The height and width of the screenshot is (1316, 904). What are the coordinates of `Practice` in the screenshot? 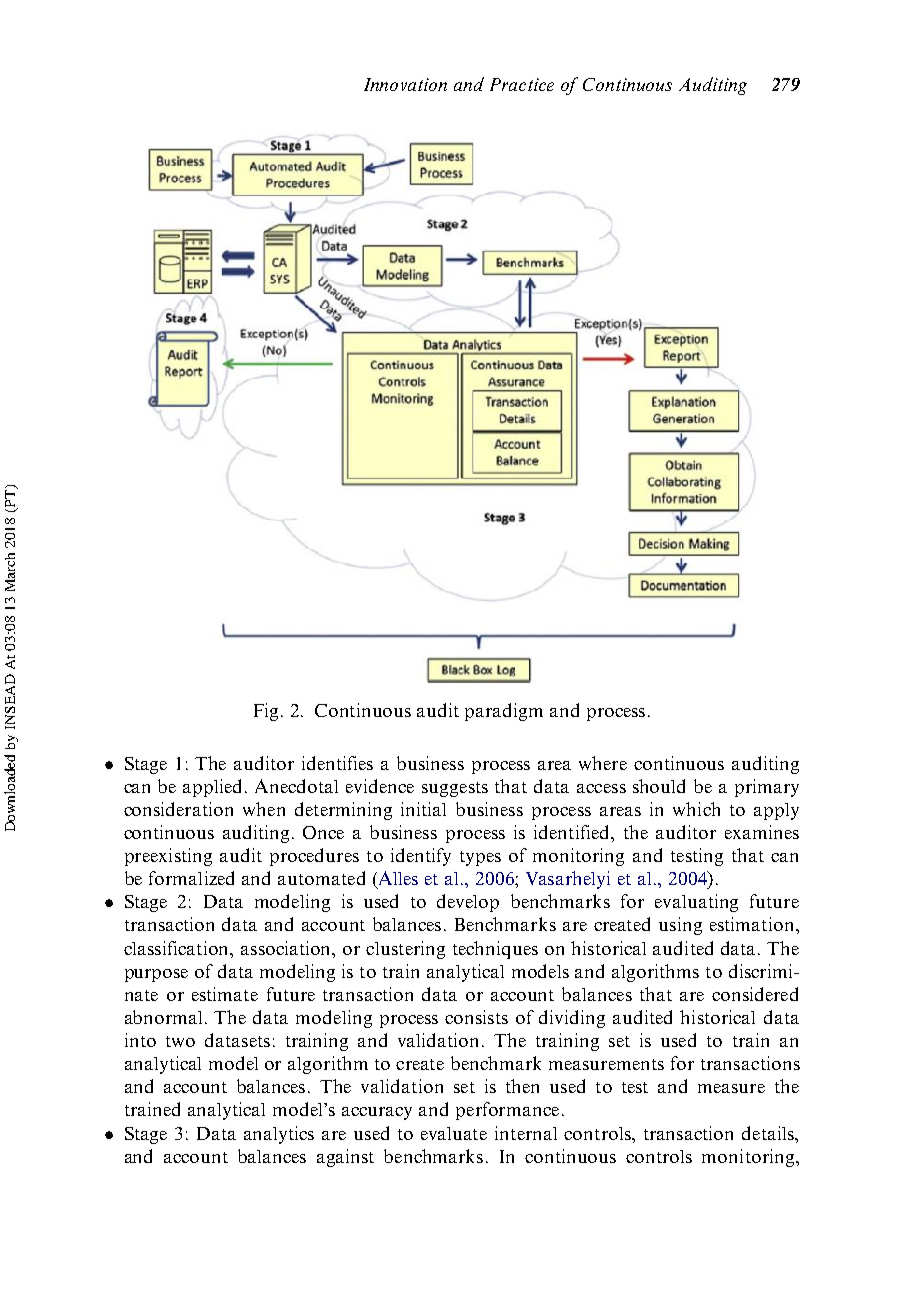 It's located at (522, 84).
